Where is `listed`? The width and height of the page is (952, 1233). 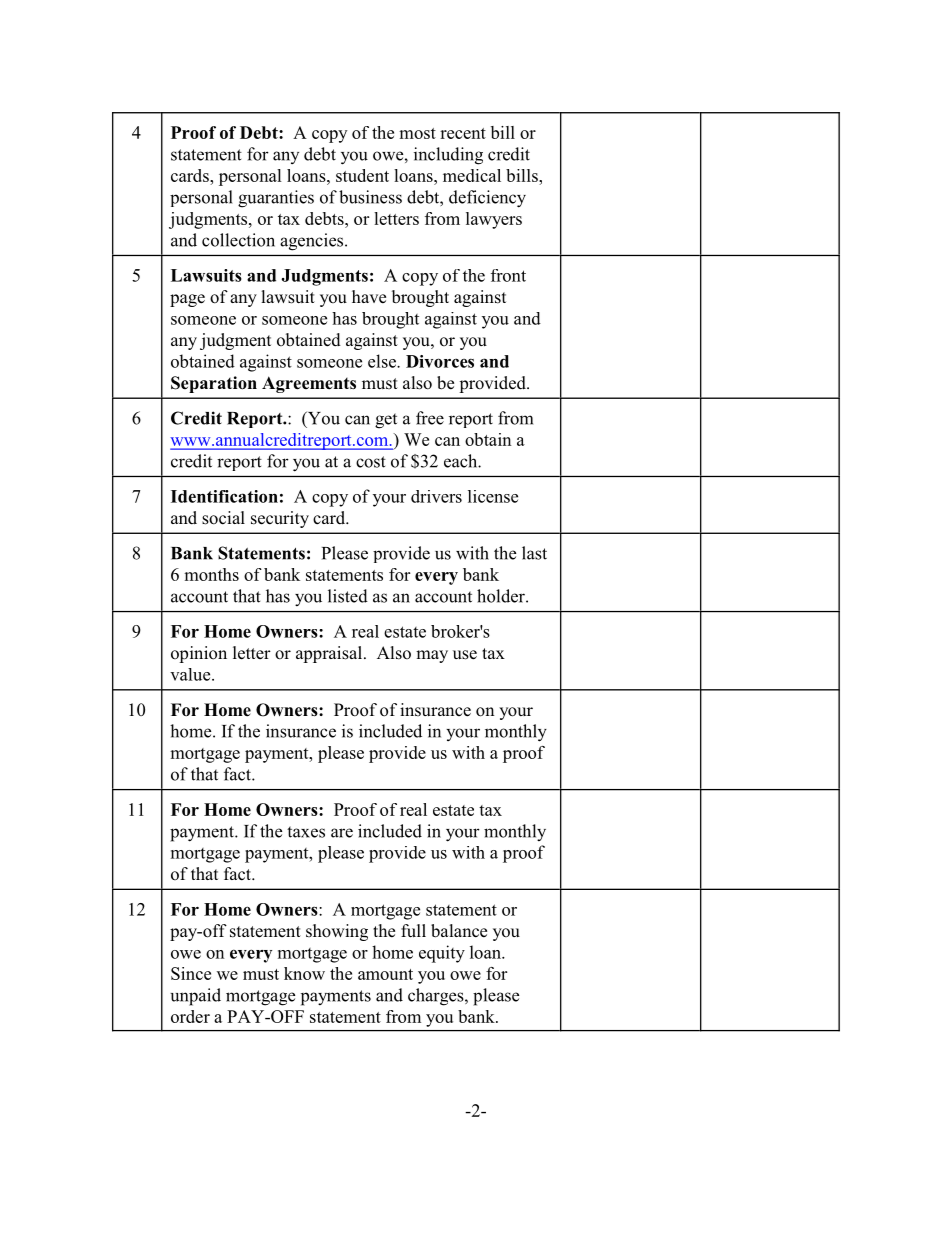 listed is located at coordinates (348, 596).
